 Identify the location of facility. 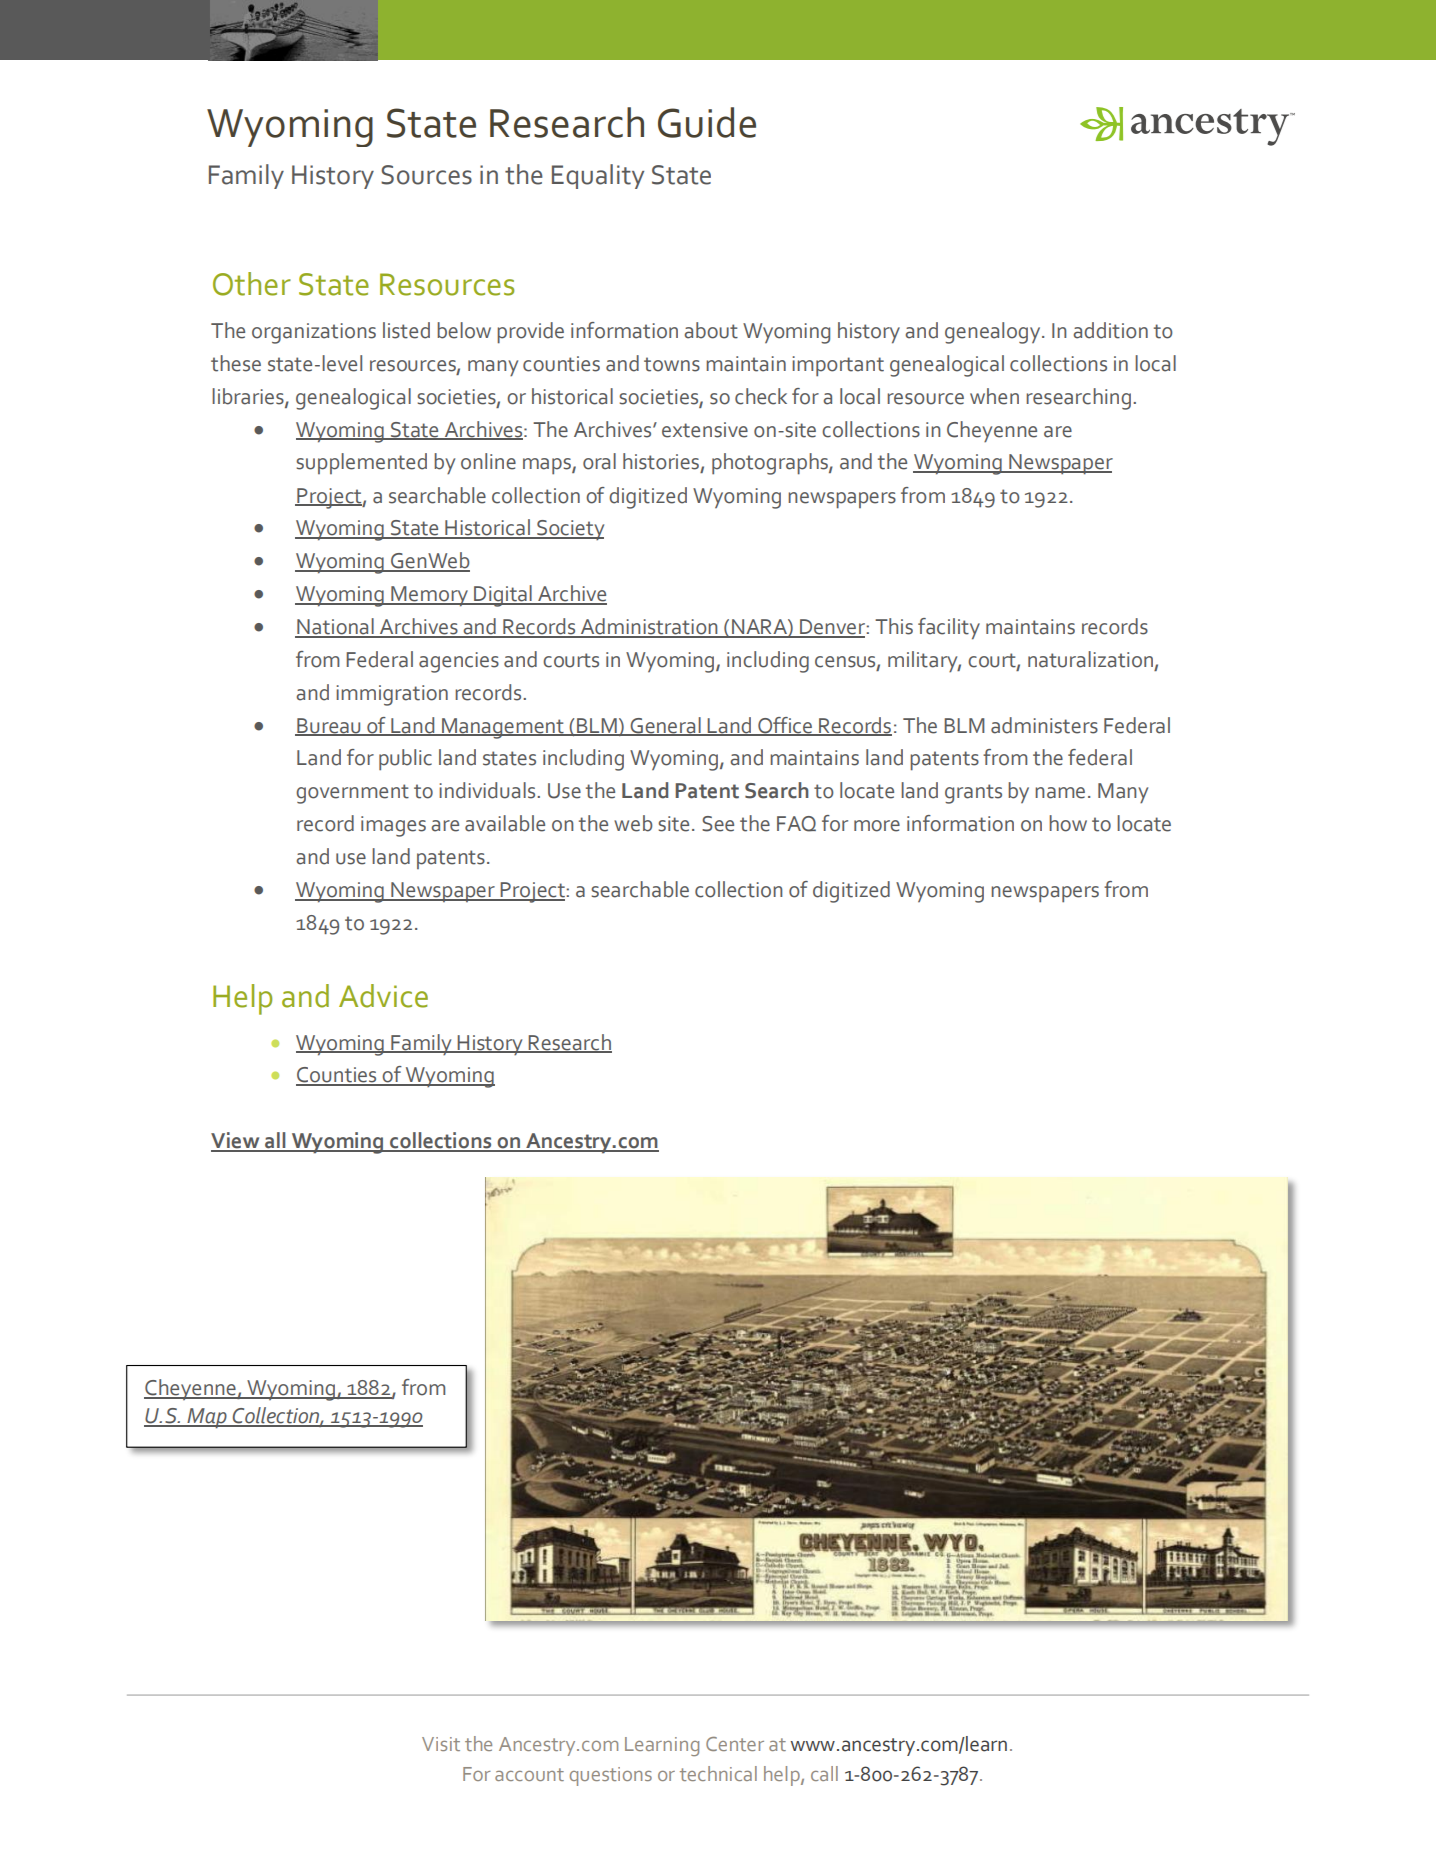
(949, 629).
